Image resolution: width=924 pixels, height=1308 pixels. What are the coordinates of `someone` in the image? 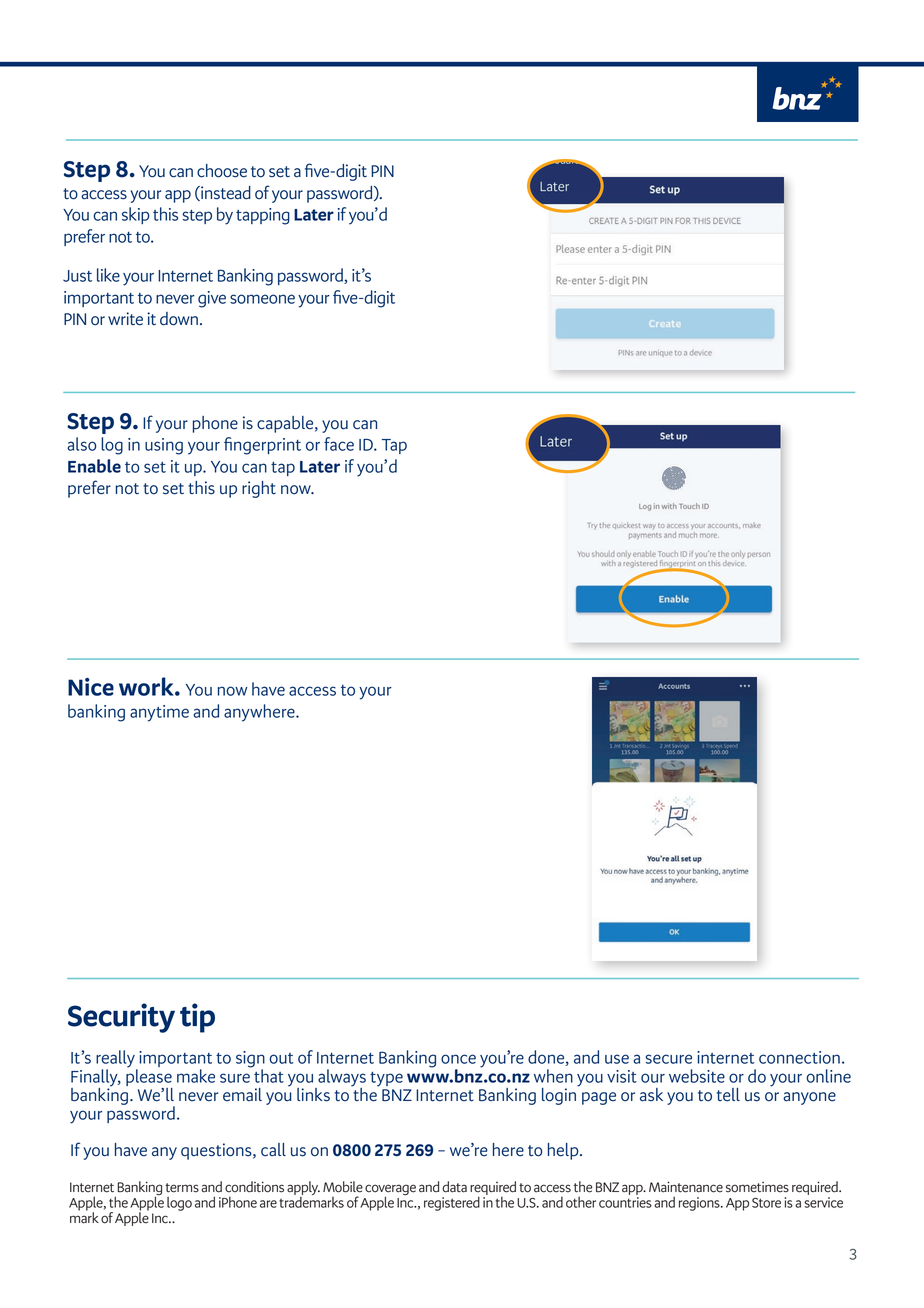 It's located at (262, 299).
